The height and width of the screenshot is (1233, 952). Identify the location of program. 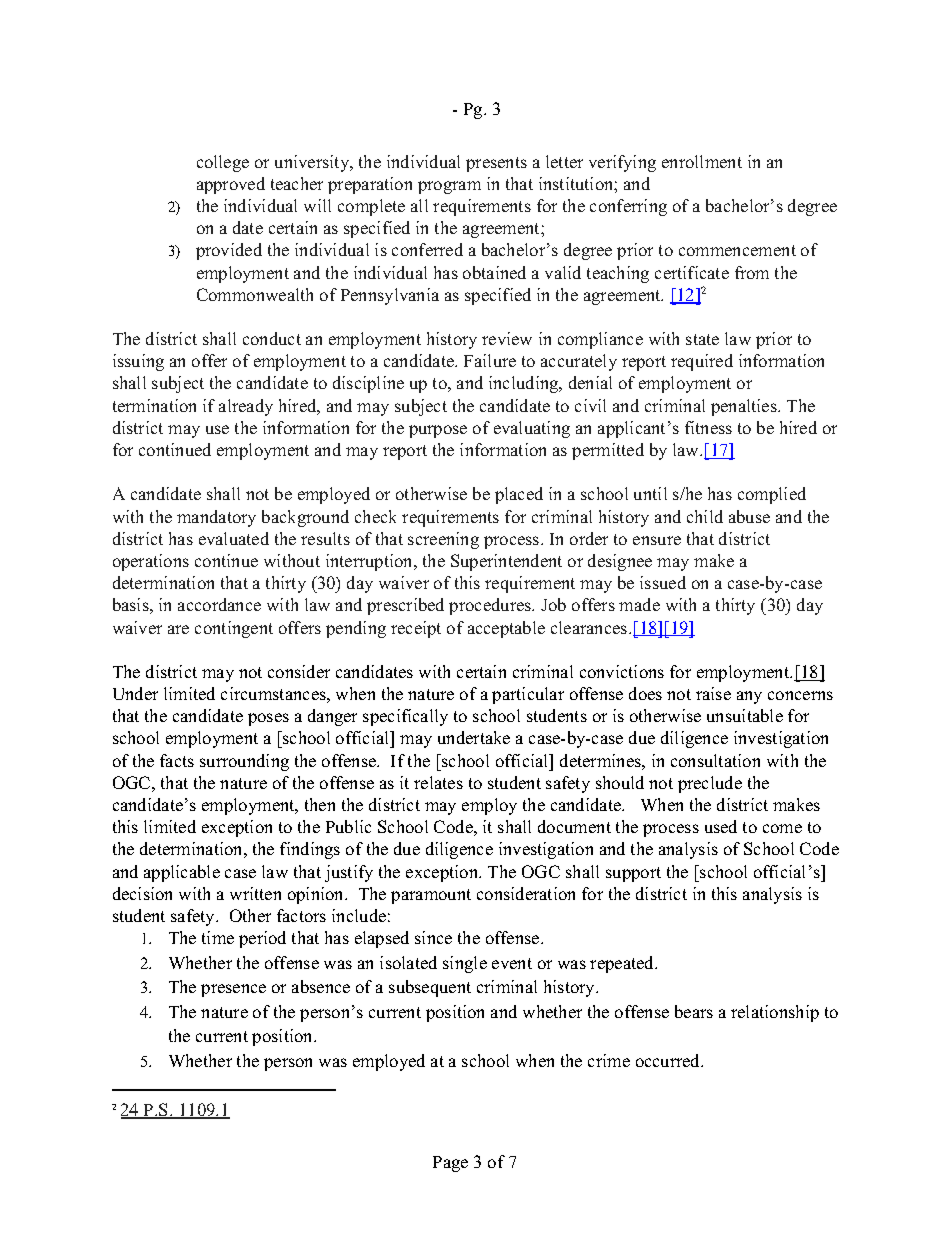
(449, 187).
